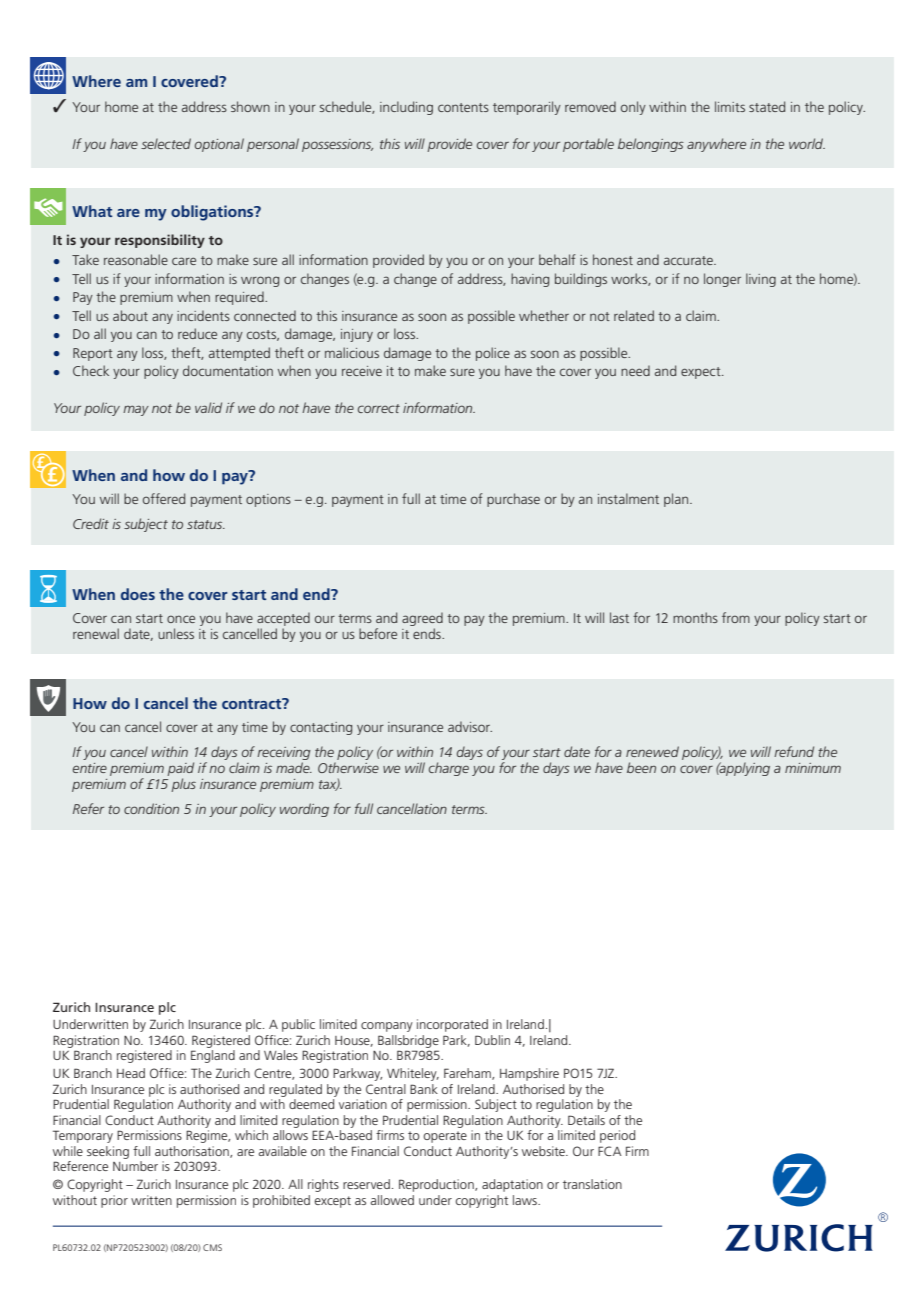  Describe the element at coordinates (114, 1201) in the screenshot. I see `prior` at that location.
